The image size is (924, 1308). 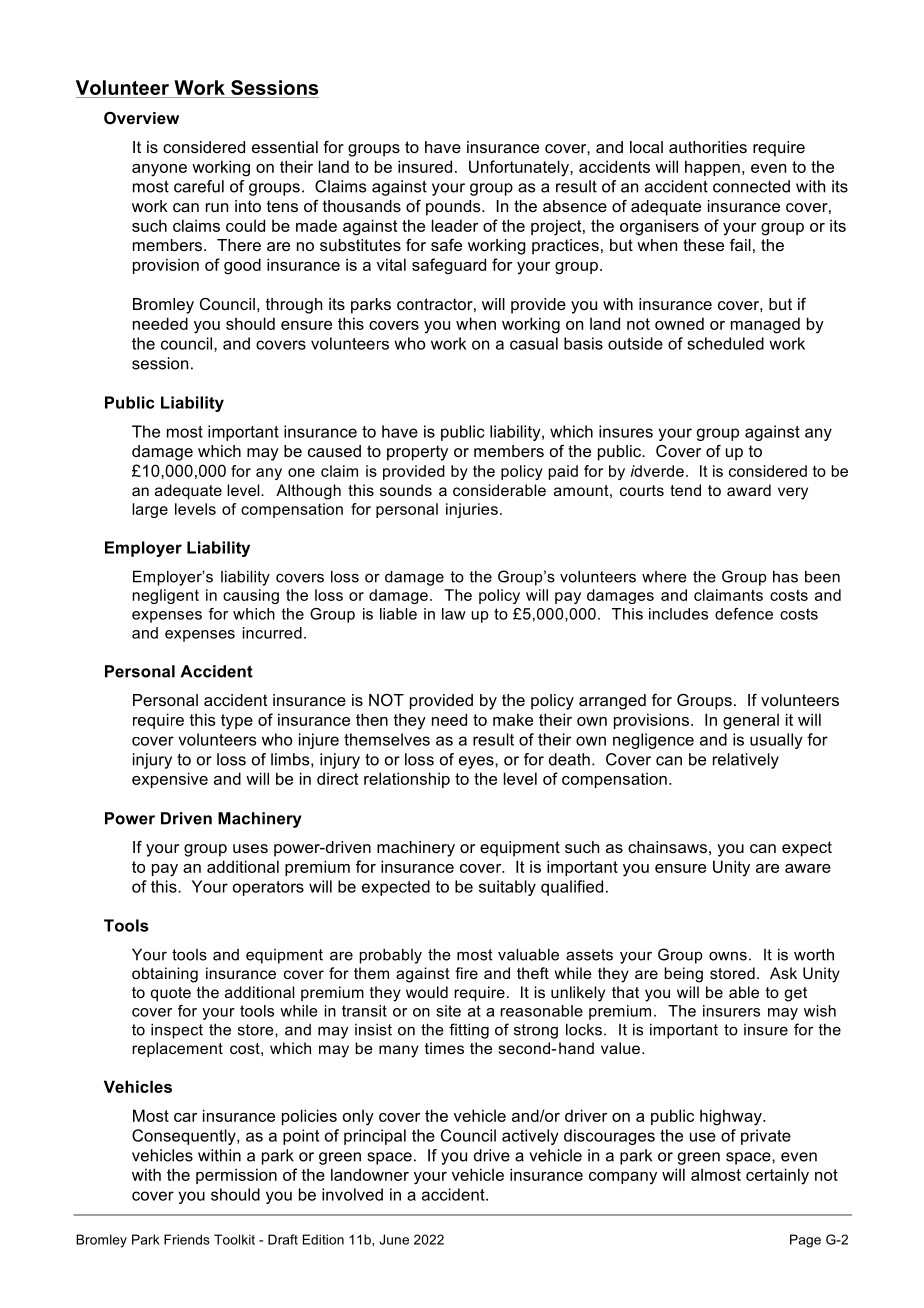 What do you see at coordinates (708, 147) in the document?
I see `authorities` at bounding box center [708, 147].
